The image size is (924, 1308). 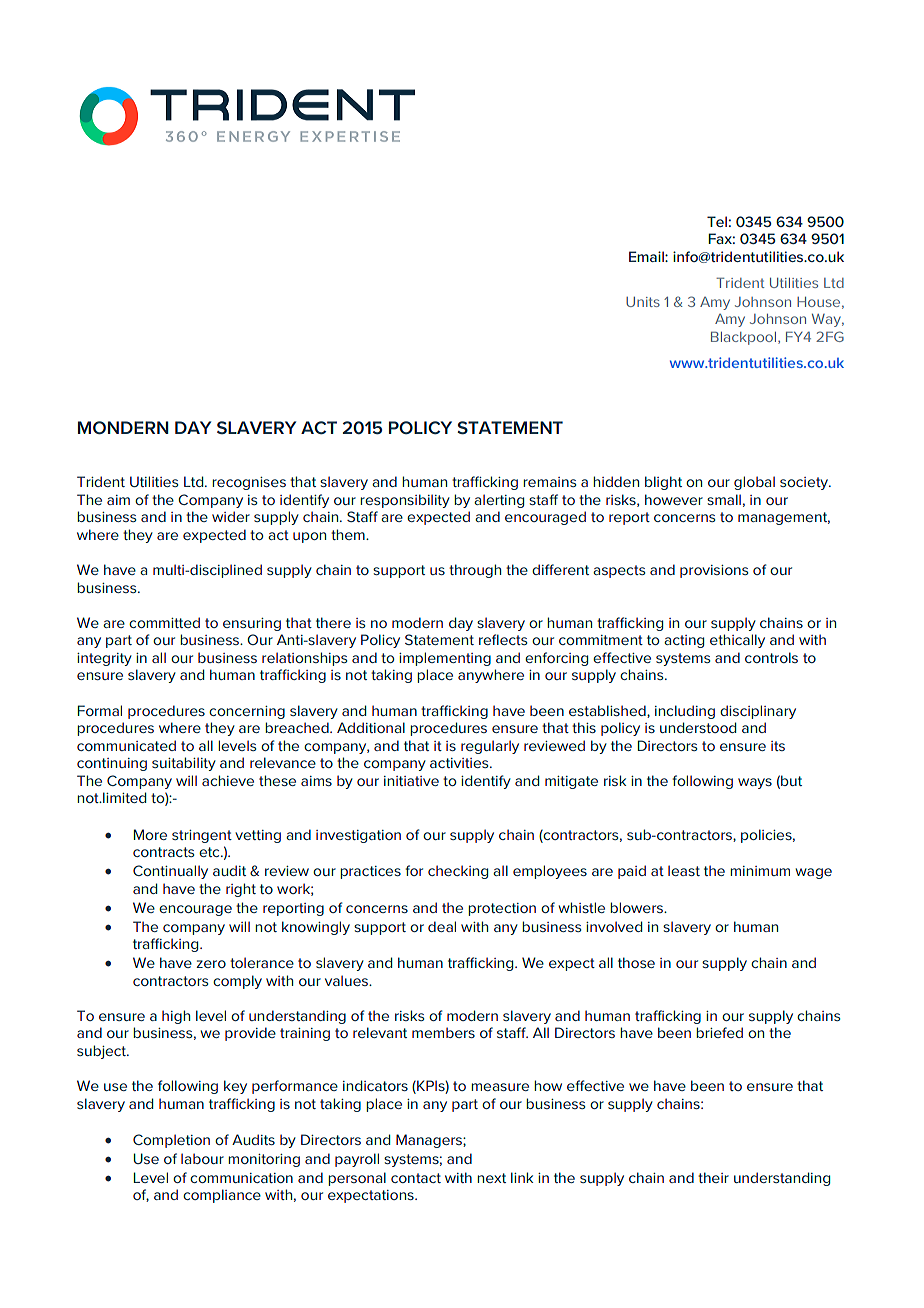 What do you see at coordinates (717, 221) in the image?
I see `Tel` at bounding box center [717, 221].
